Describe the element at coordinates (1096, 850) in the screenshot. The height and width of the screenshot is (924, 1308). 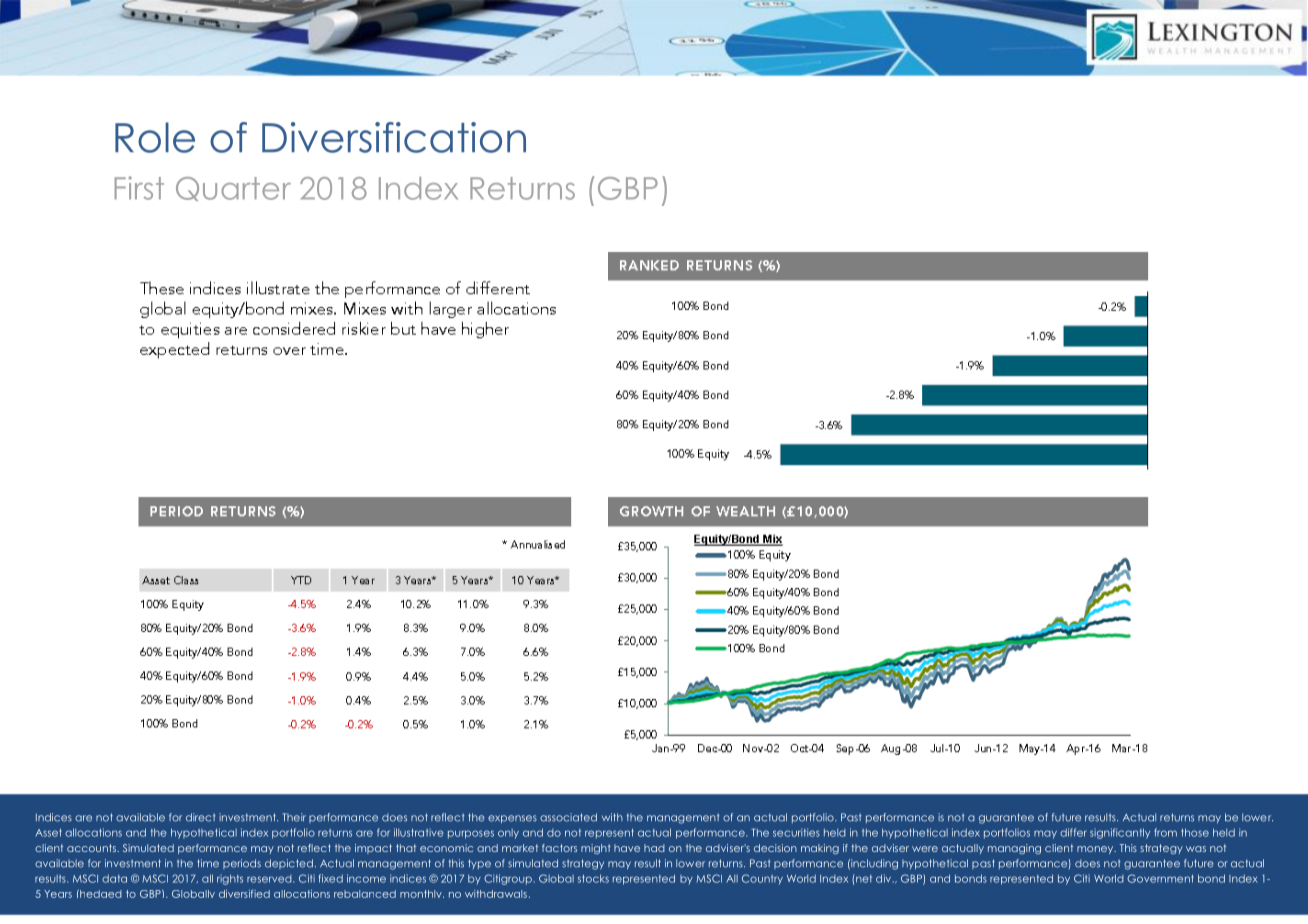
I see `money` at that location.
